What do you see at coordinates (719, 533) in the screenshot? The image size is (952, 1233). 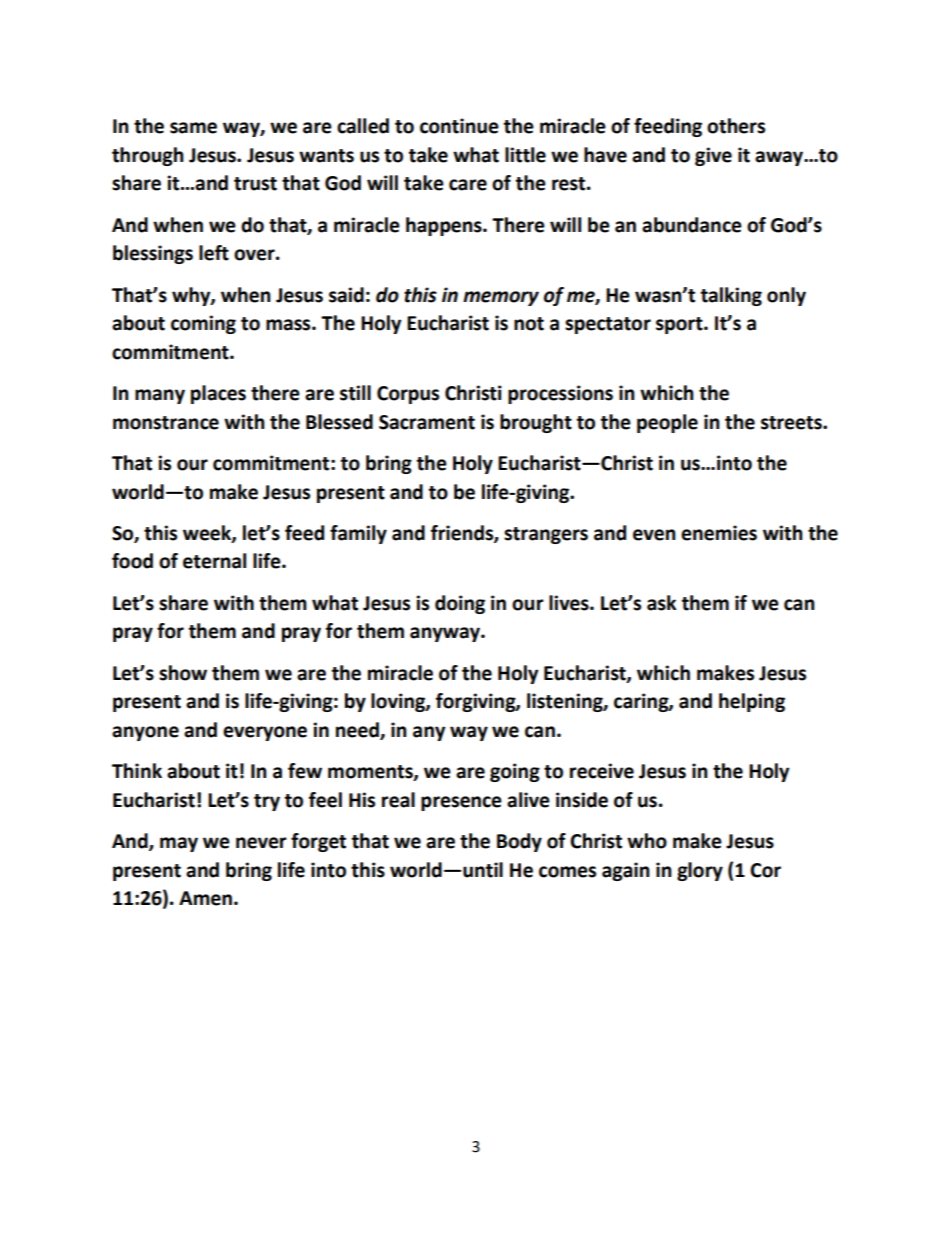 I see `enemies` at bounding box center [719, 533].
